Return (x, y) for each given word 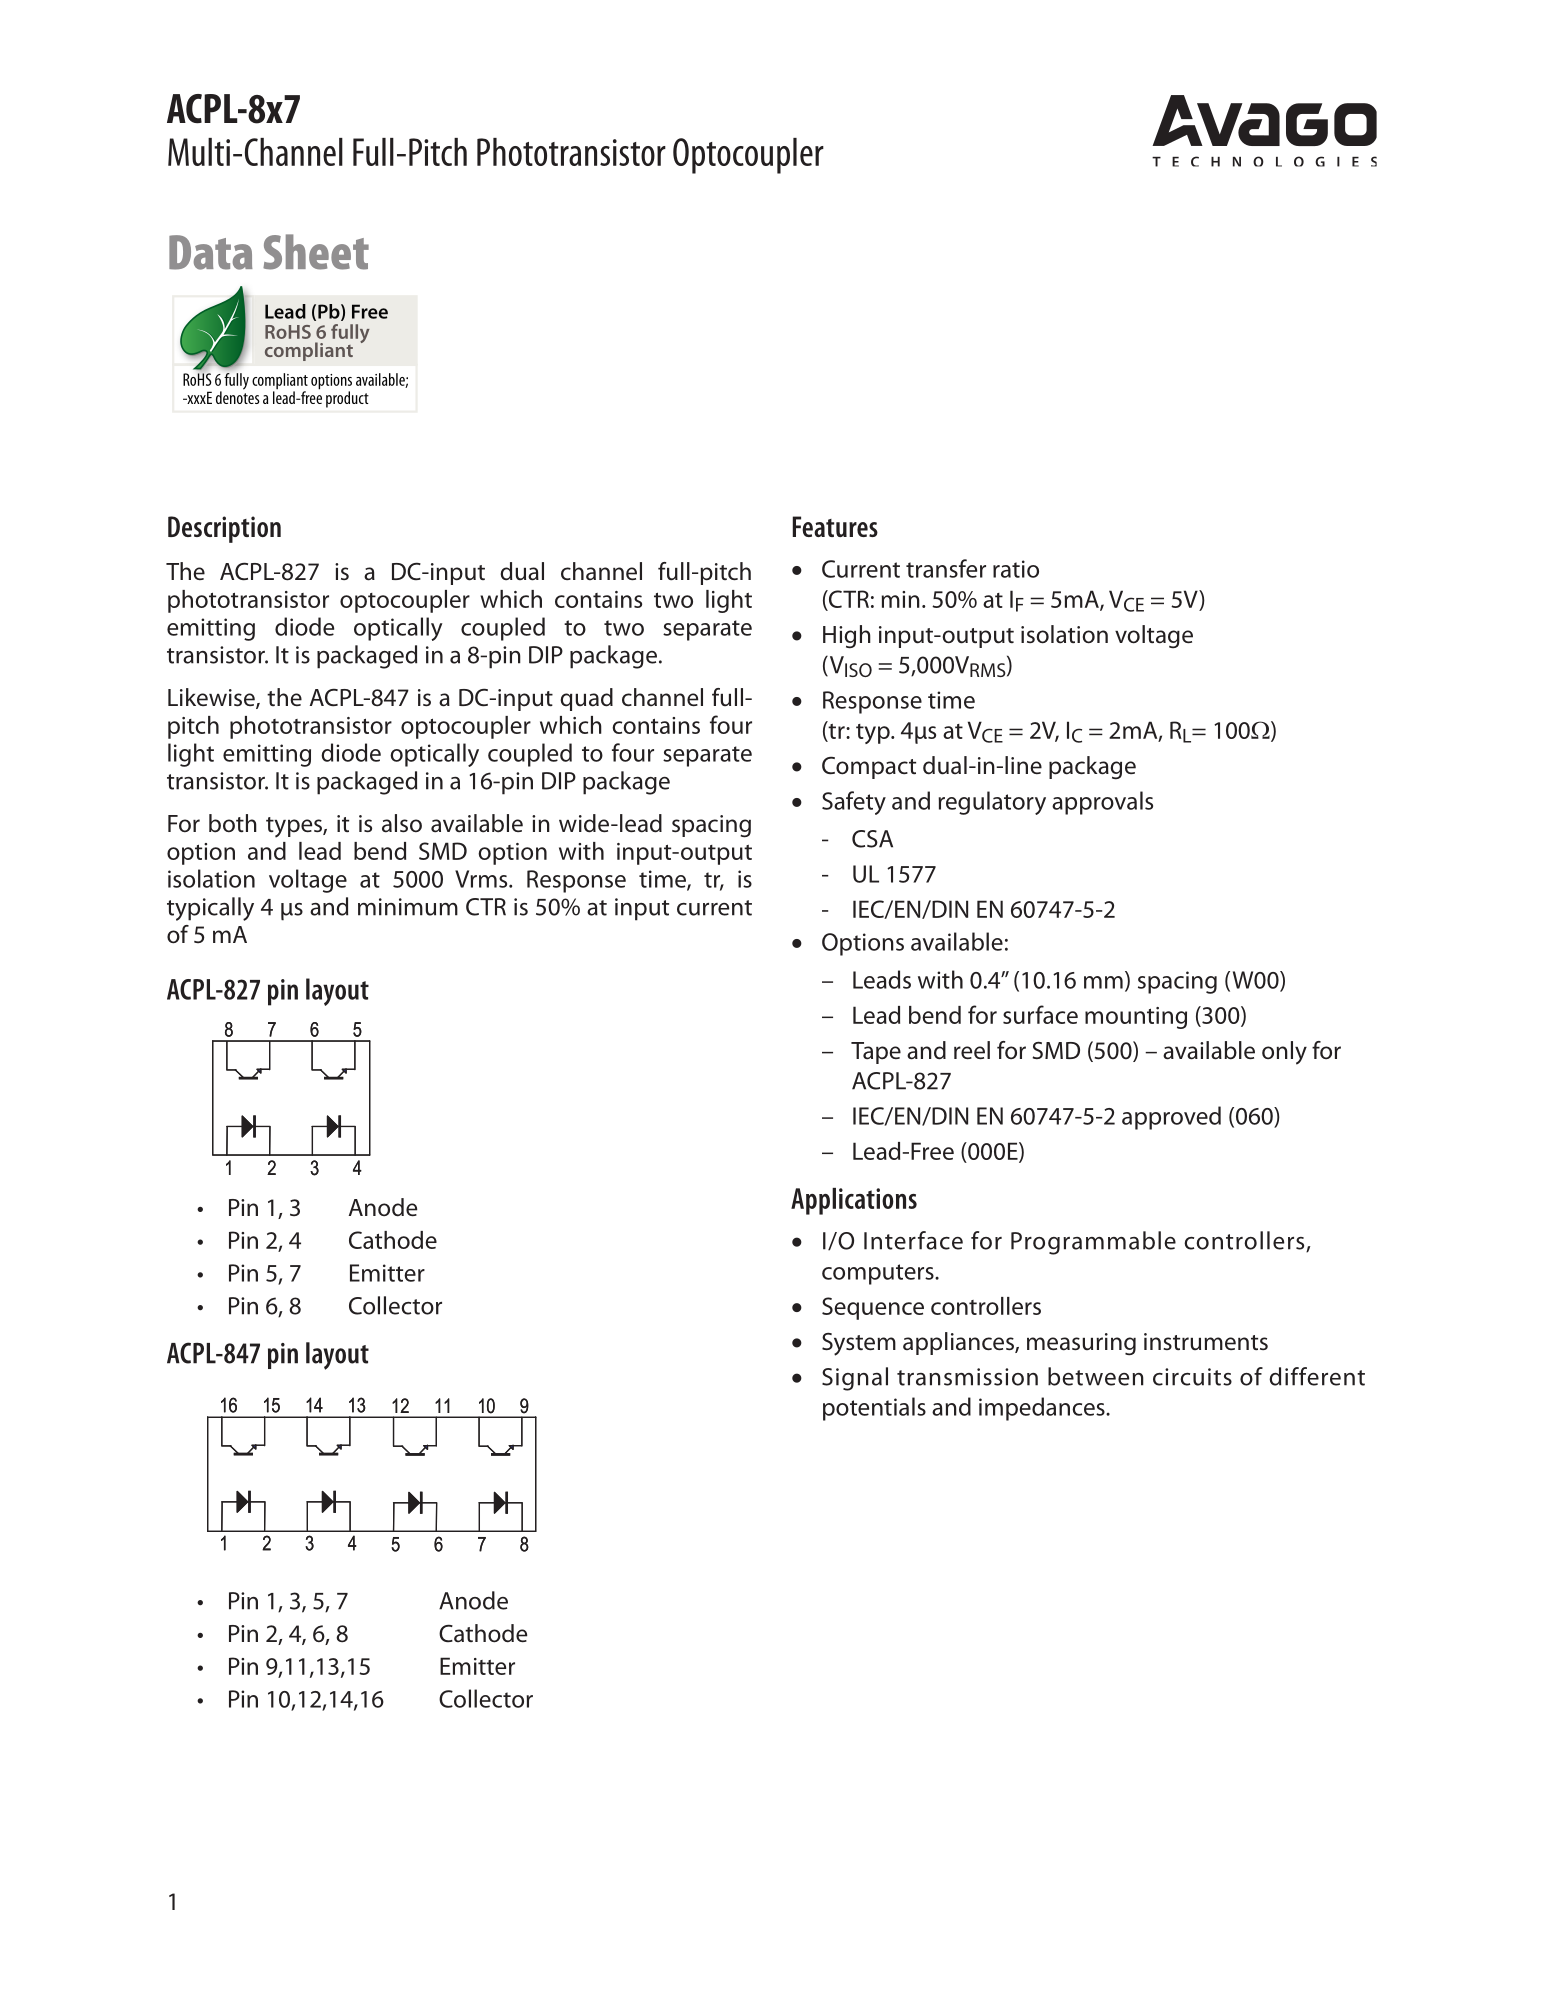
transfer (946, 568)
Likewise (212, 698)
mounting (1136, 1018)
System (859, 1344)
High (847, 637)
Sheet (316, 252)
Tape (876, 1053)
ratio (1016, 569)
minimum (408, 907)
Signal (855, 1379)
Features (835, 526)
